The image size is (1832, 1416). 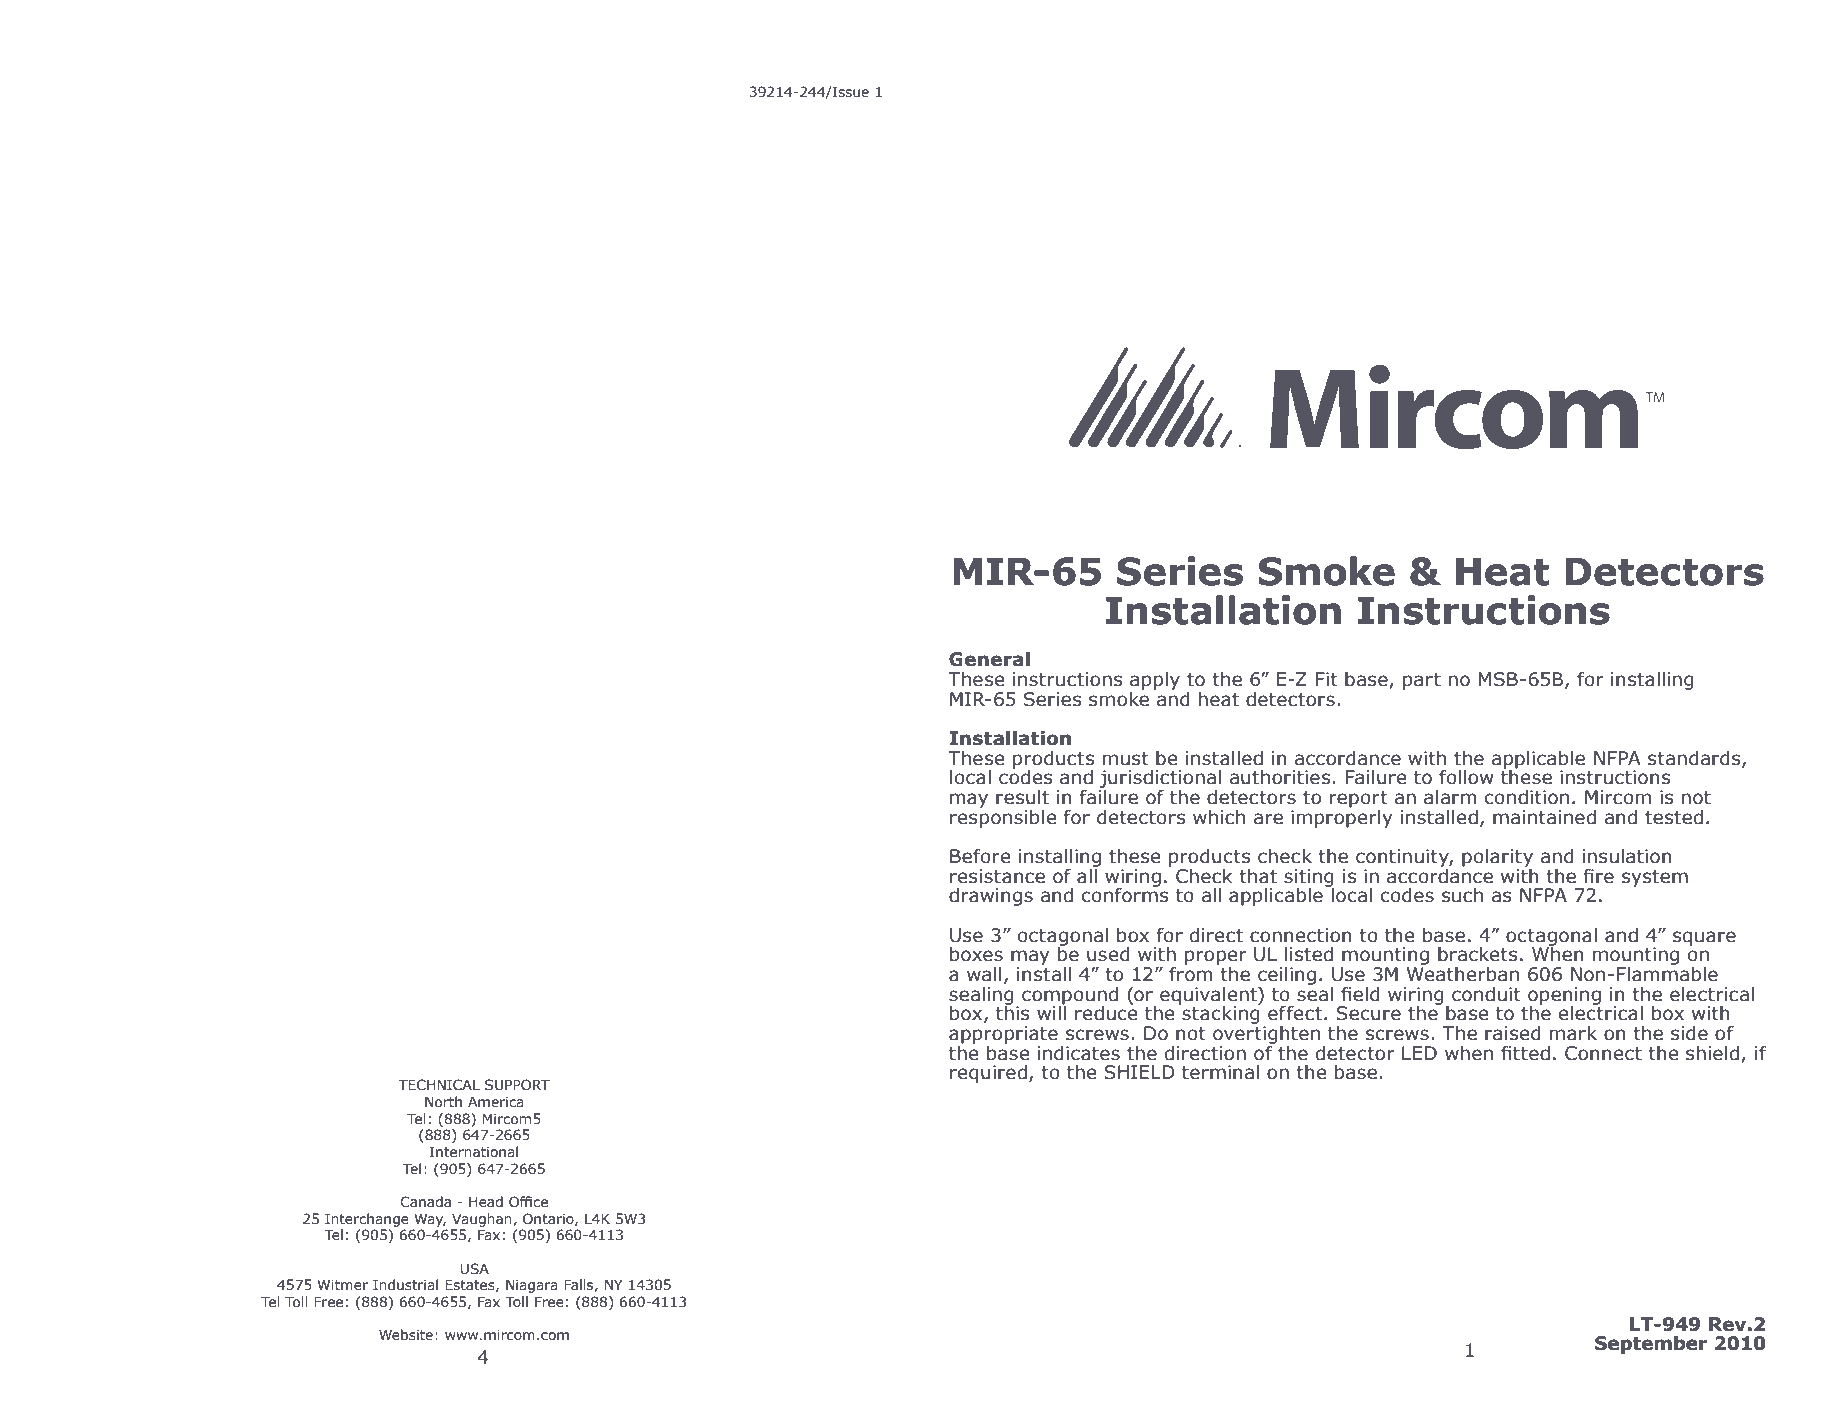 I want to click on September, so click(x=1651, y=1345).
